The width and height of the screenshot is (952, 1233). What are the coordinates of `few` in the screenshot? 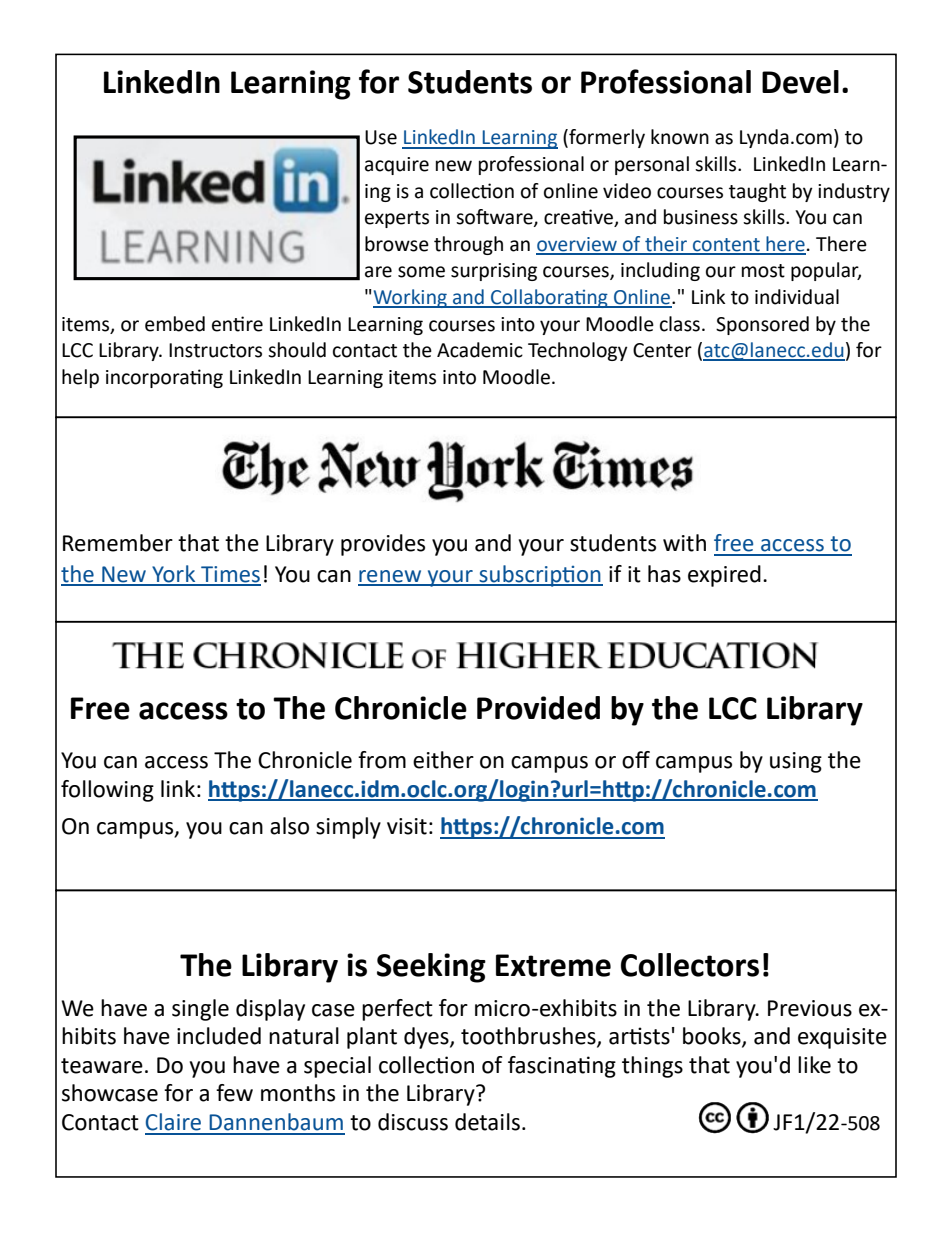 It's located at (234, 1093).
